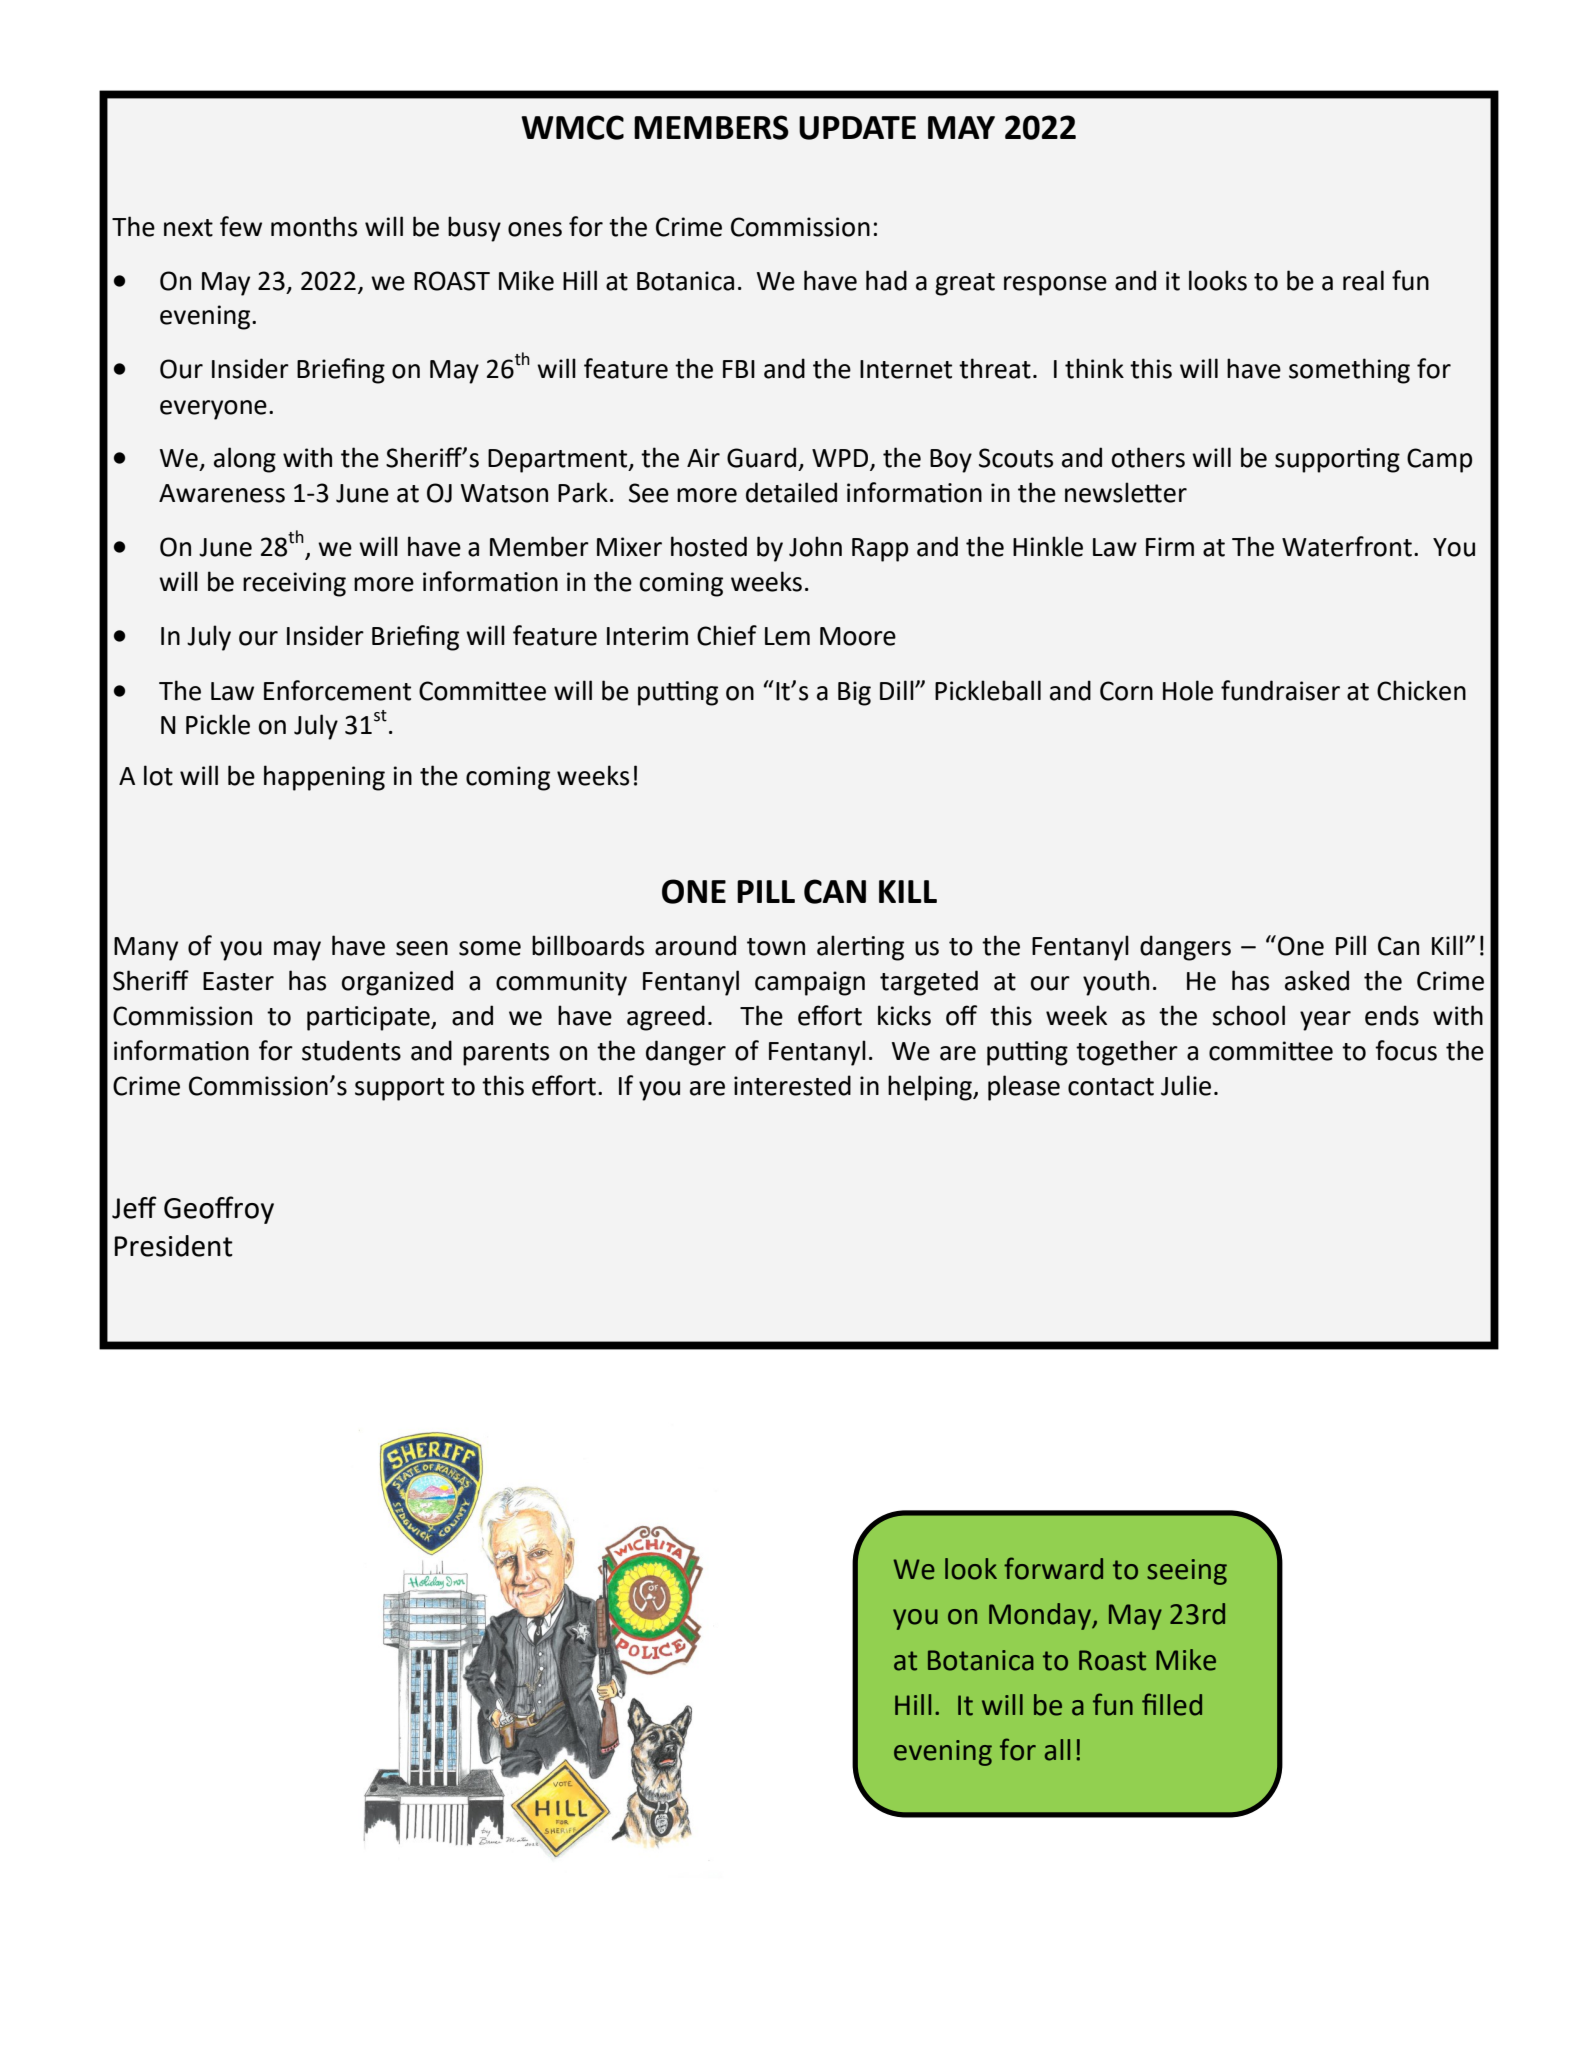  What do you see at coordinates (792, 1085) in the image?
I see `interested` at bounding box center [792, 1085].
